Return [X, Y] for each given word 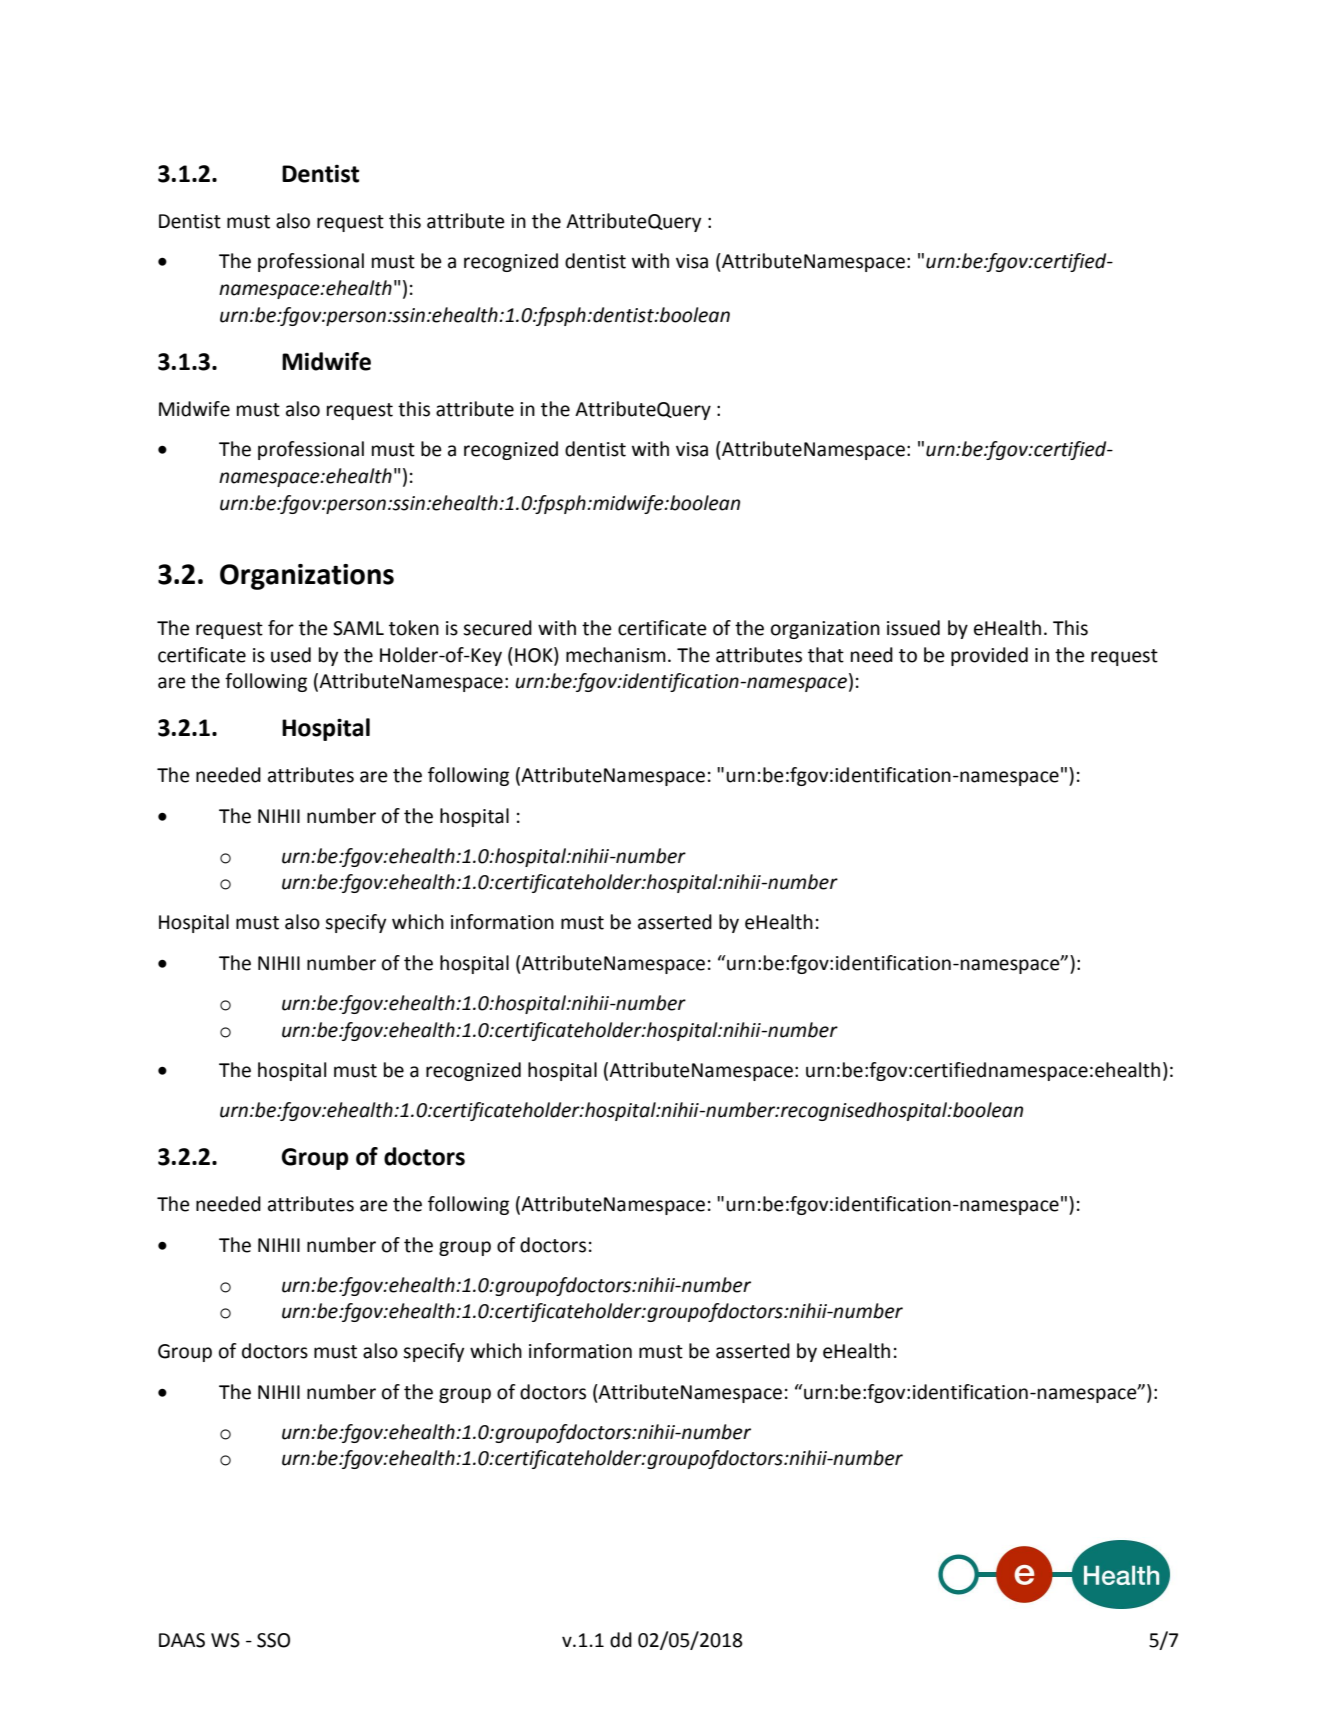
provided [989, 656]
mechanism [616, 655]
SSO [273, 1640]
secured [497, 628]
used [291, 655]
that [826, 655]
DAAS [182, 1640]
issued [913, 628]
